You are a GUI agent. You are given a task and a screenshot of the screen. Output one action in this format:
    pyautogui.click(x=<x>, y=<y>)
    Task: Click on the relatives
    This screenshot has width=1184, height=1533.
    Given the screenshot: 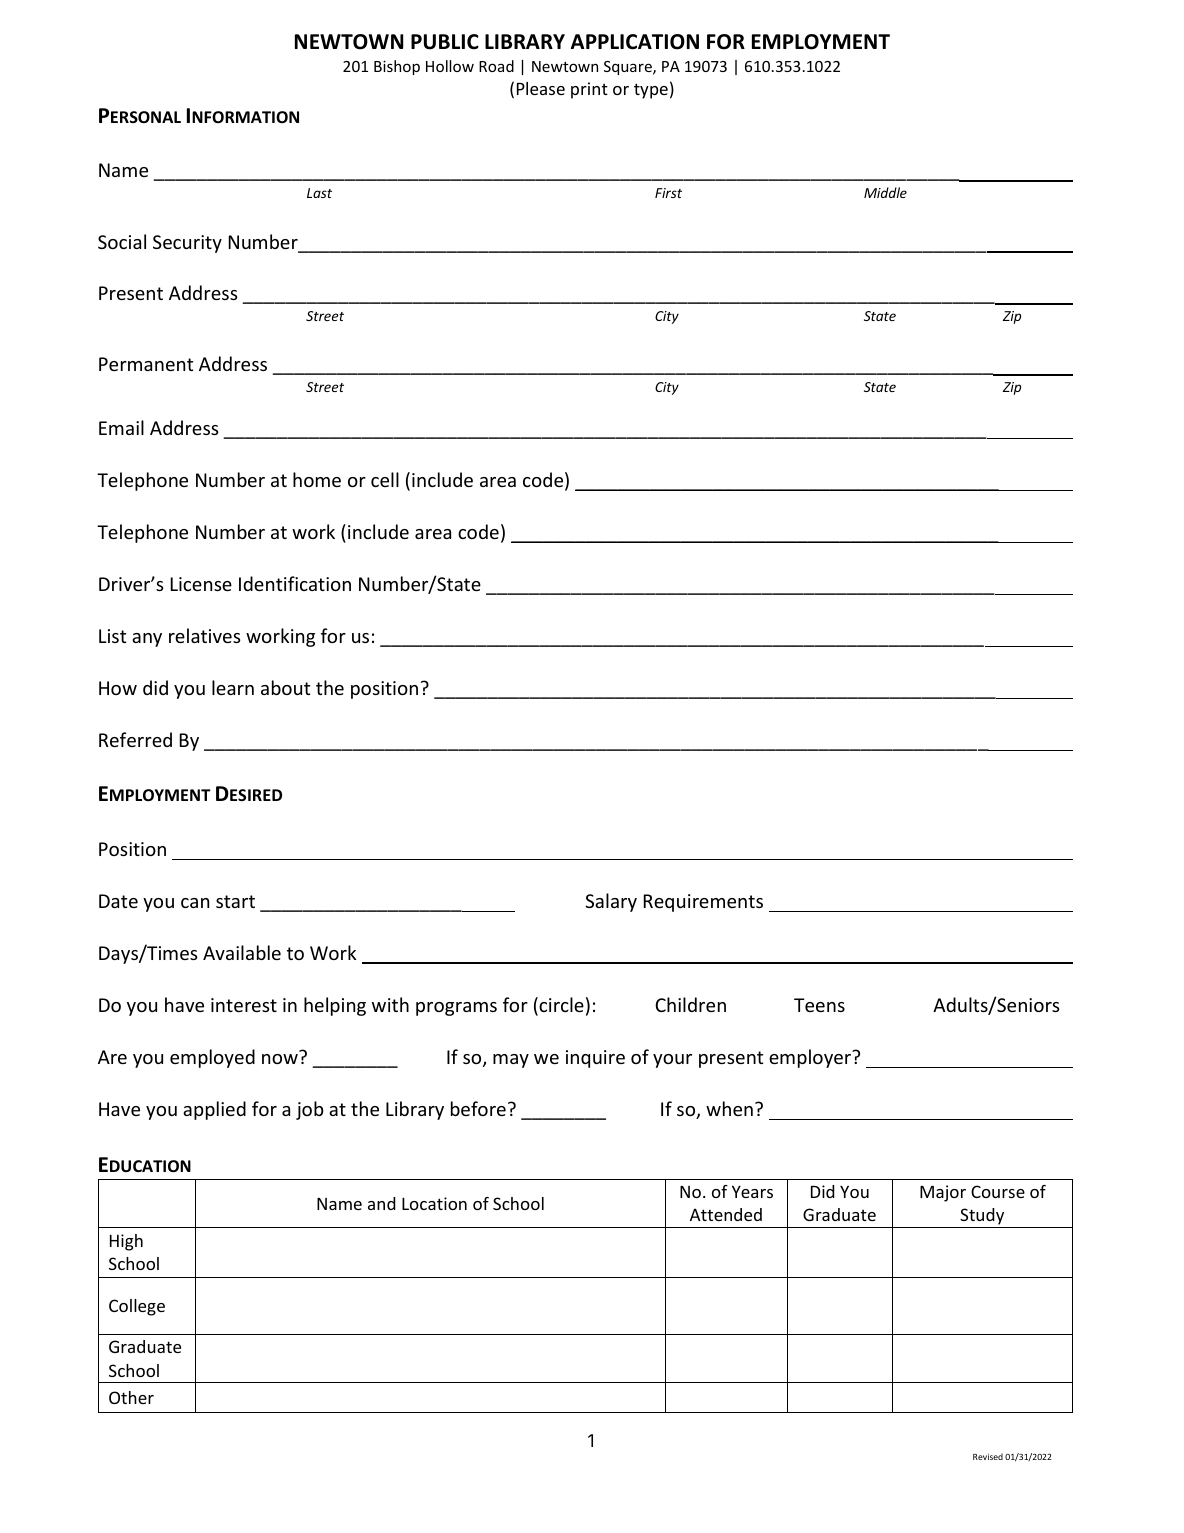 What is the action you would take?
    pyautogui.click(x=205, y=635)
